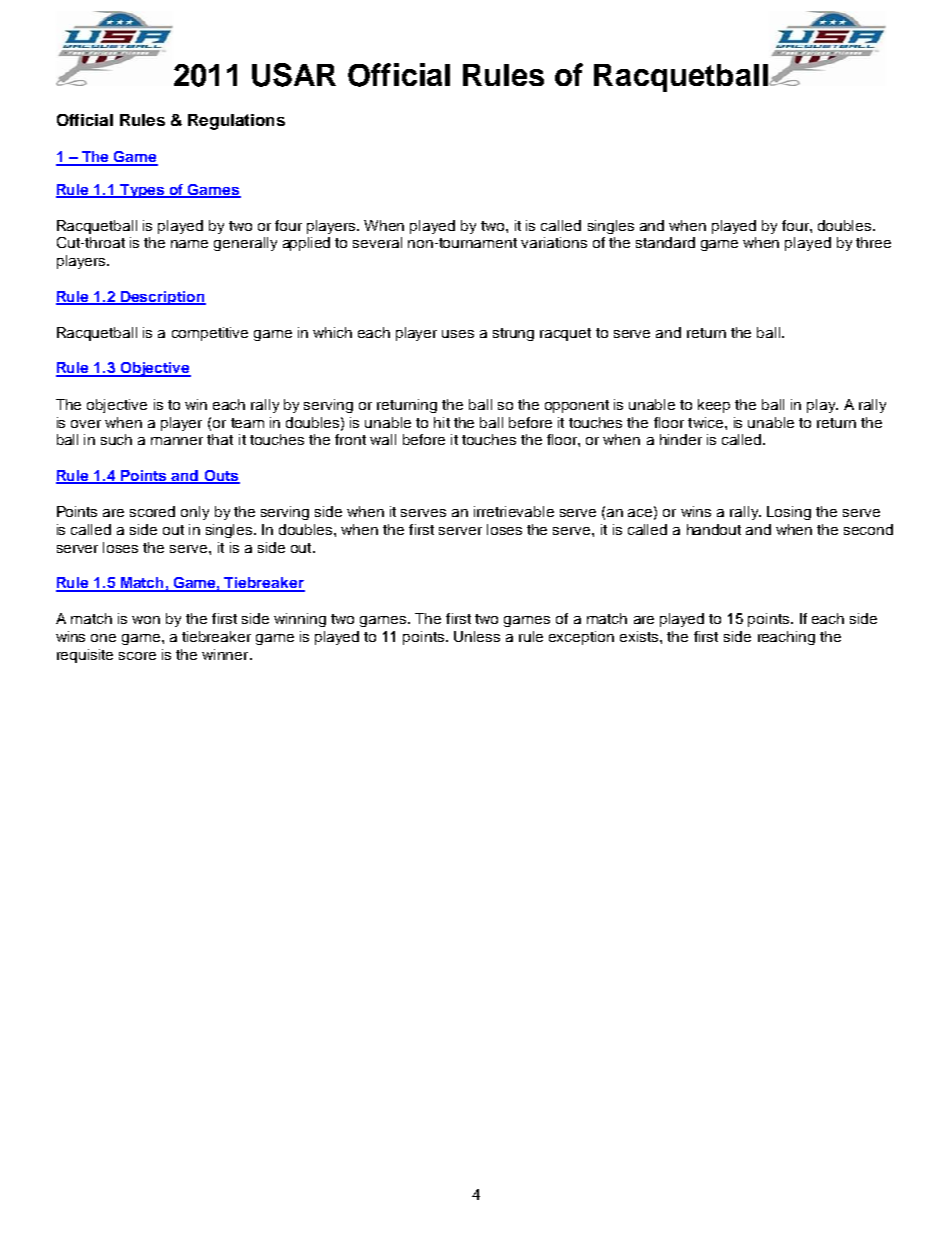  Describe the element at coordinates (640, 636) in the page. I see `exists` at that location.
